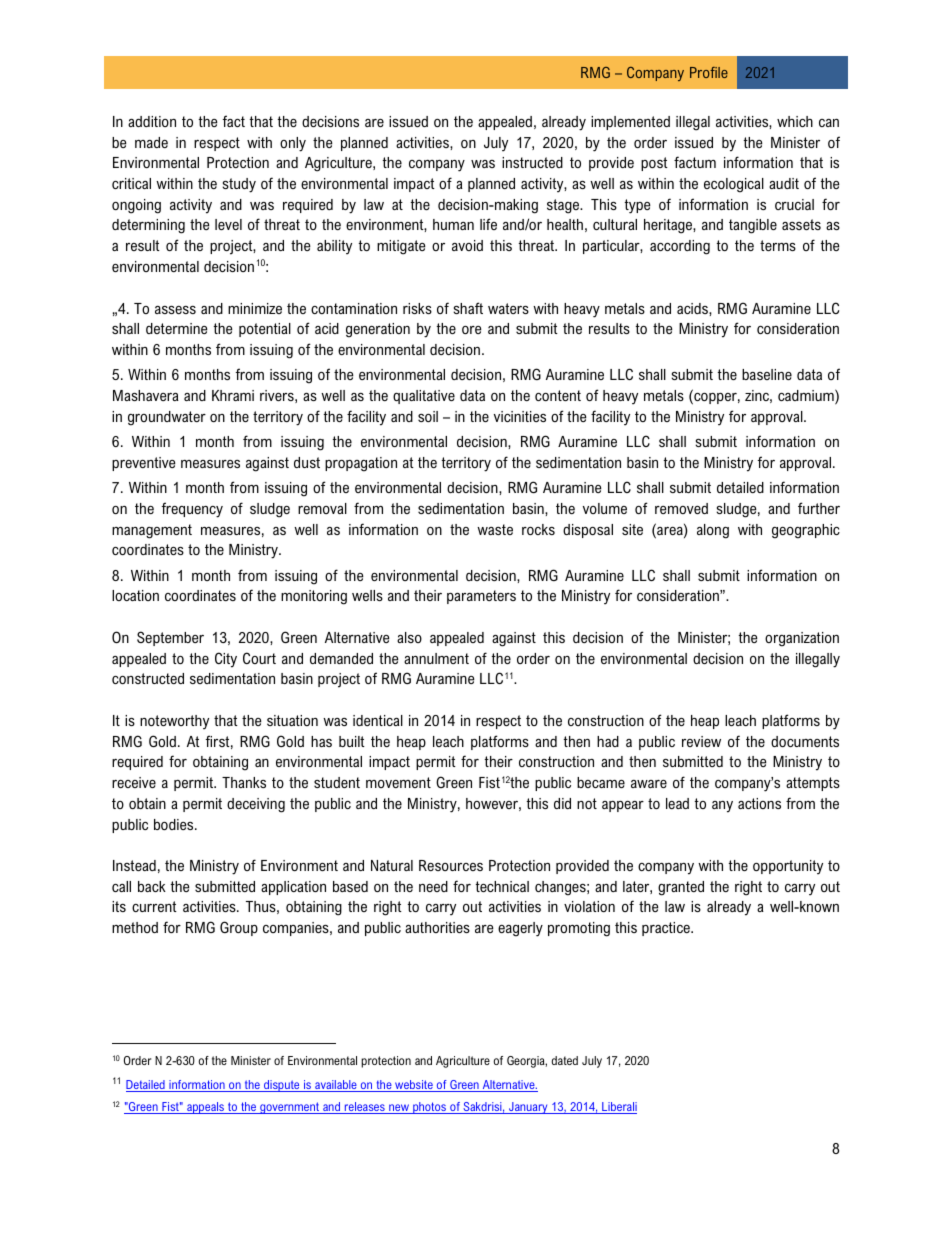  I want to click on dated, so click(565, 1060).
